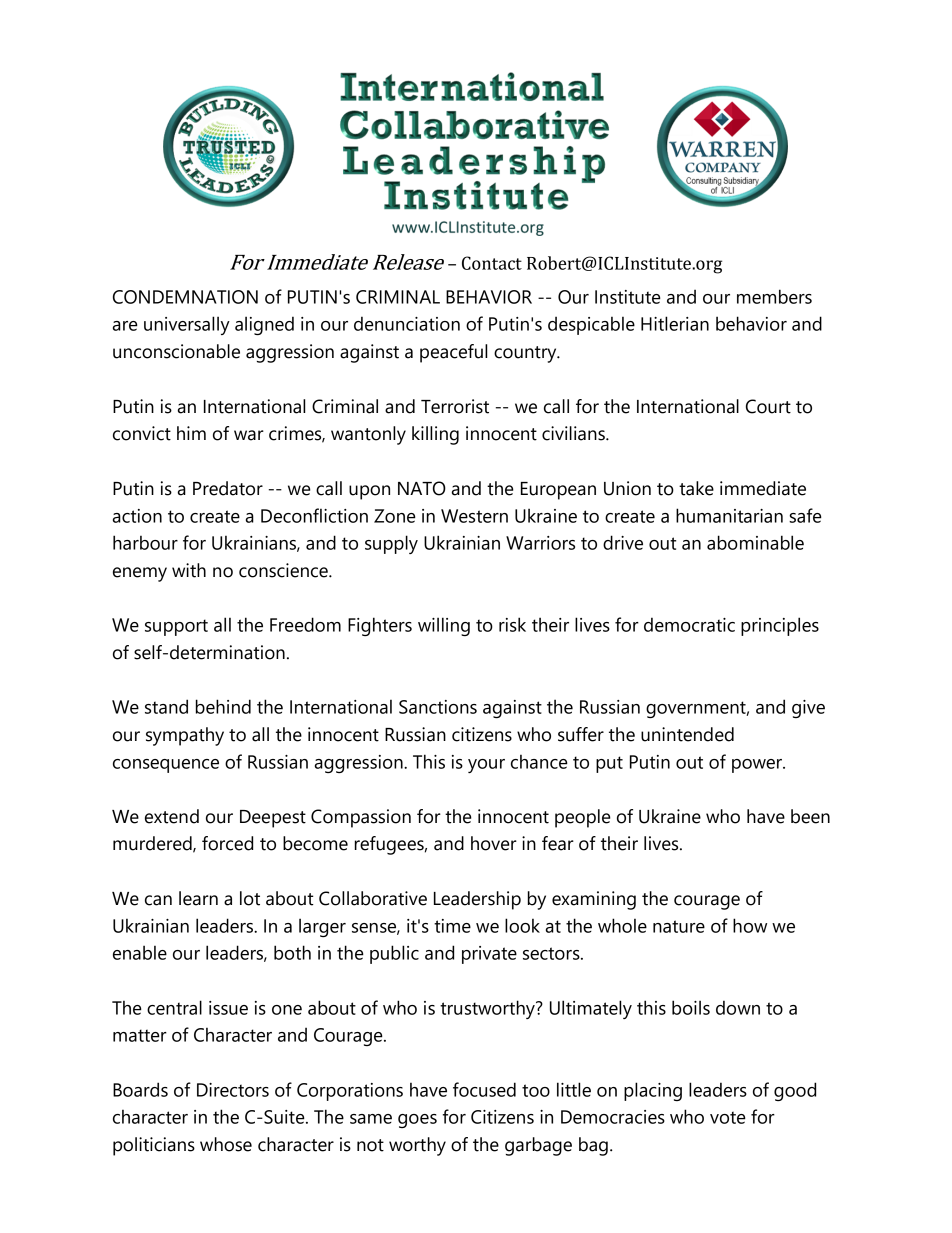  Describe the element at coordinates (223, 706) in the screenshot. I see `behind` at that location.
